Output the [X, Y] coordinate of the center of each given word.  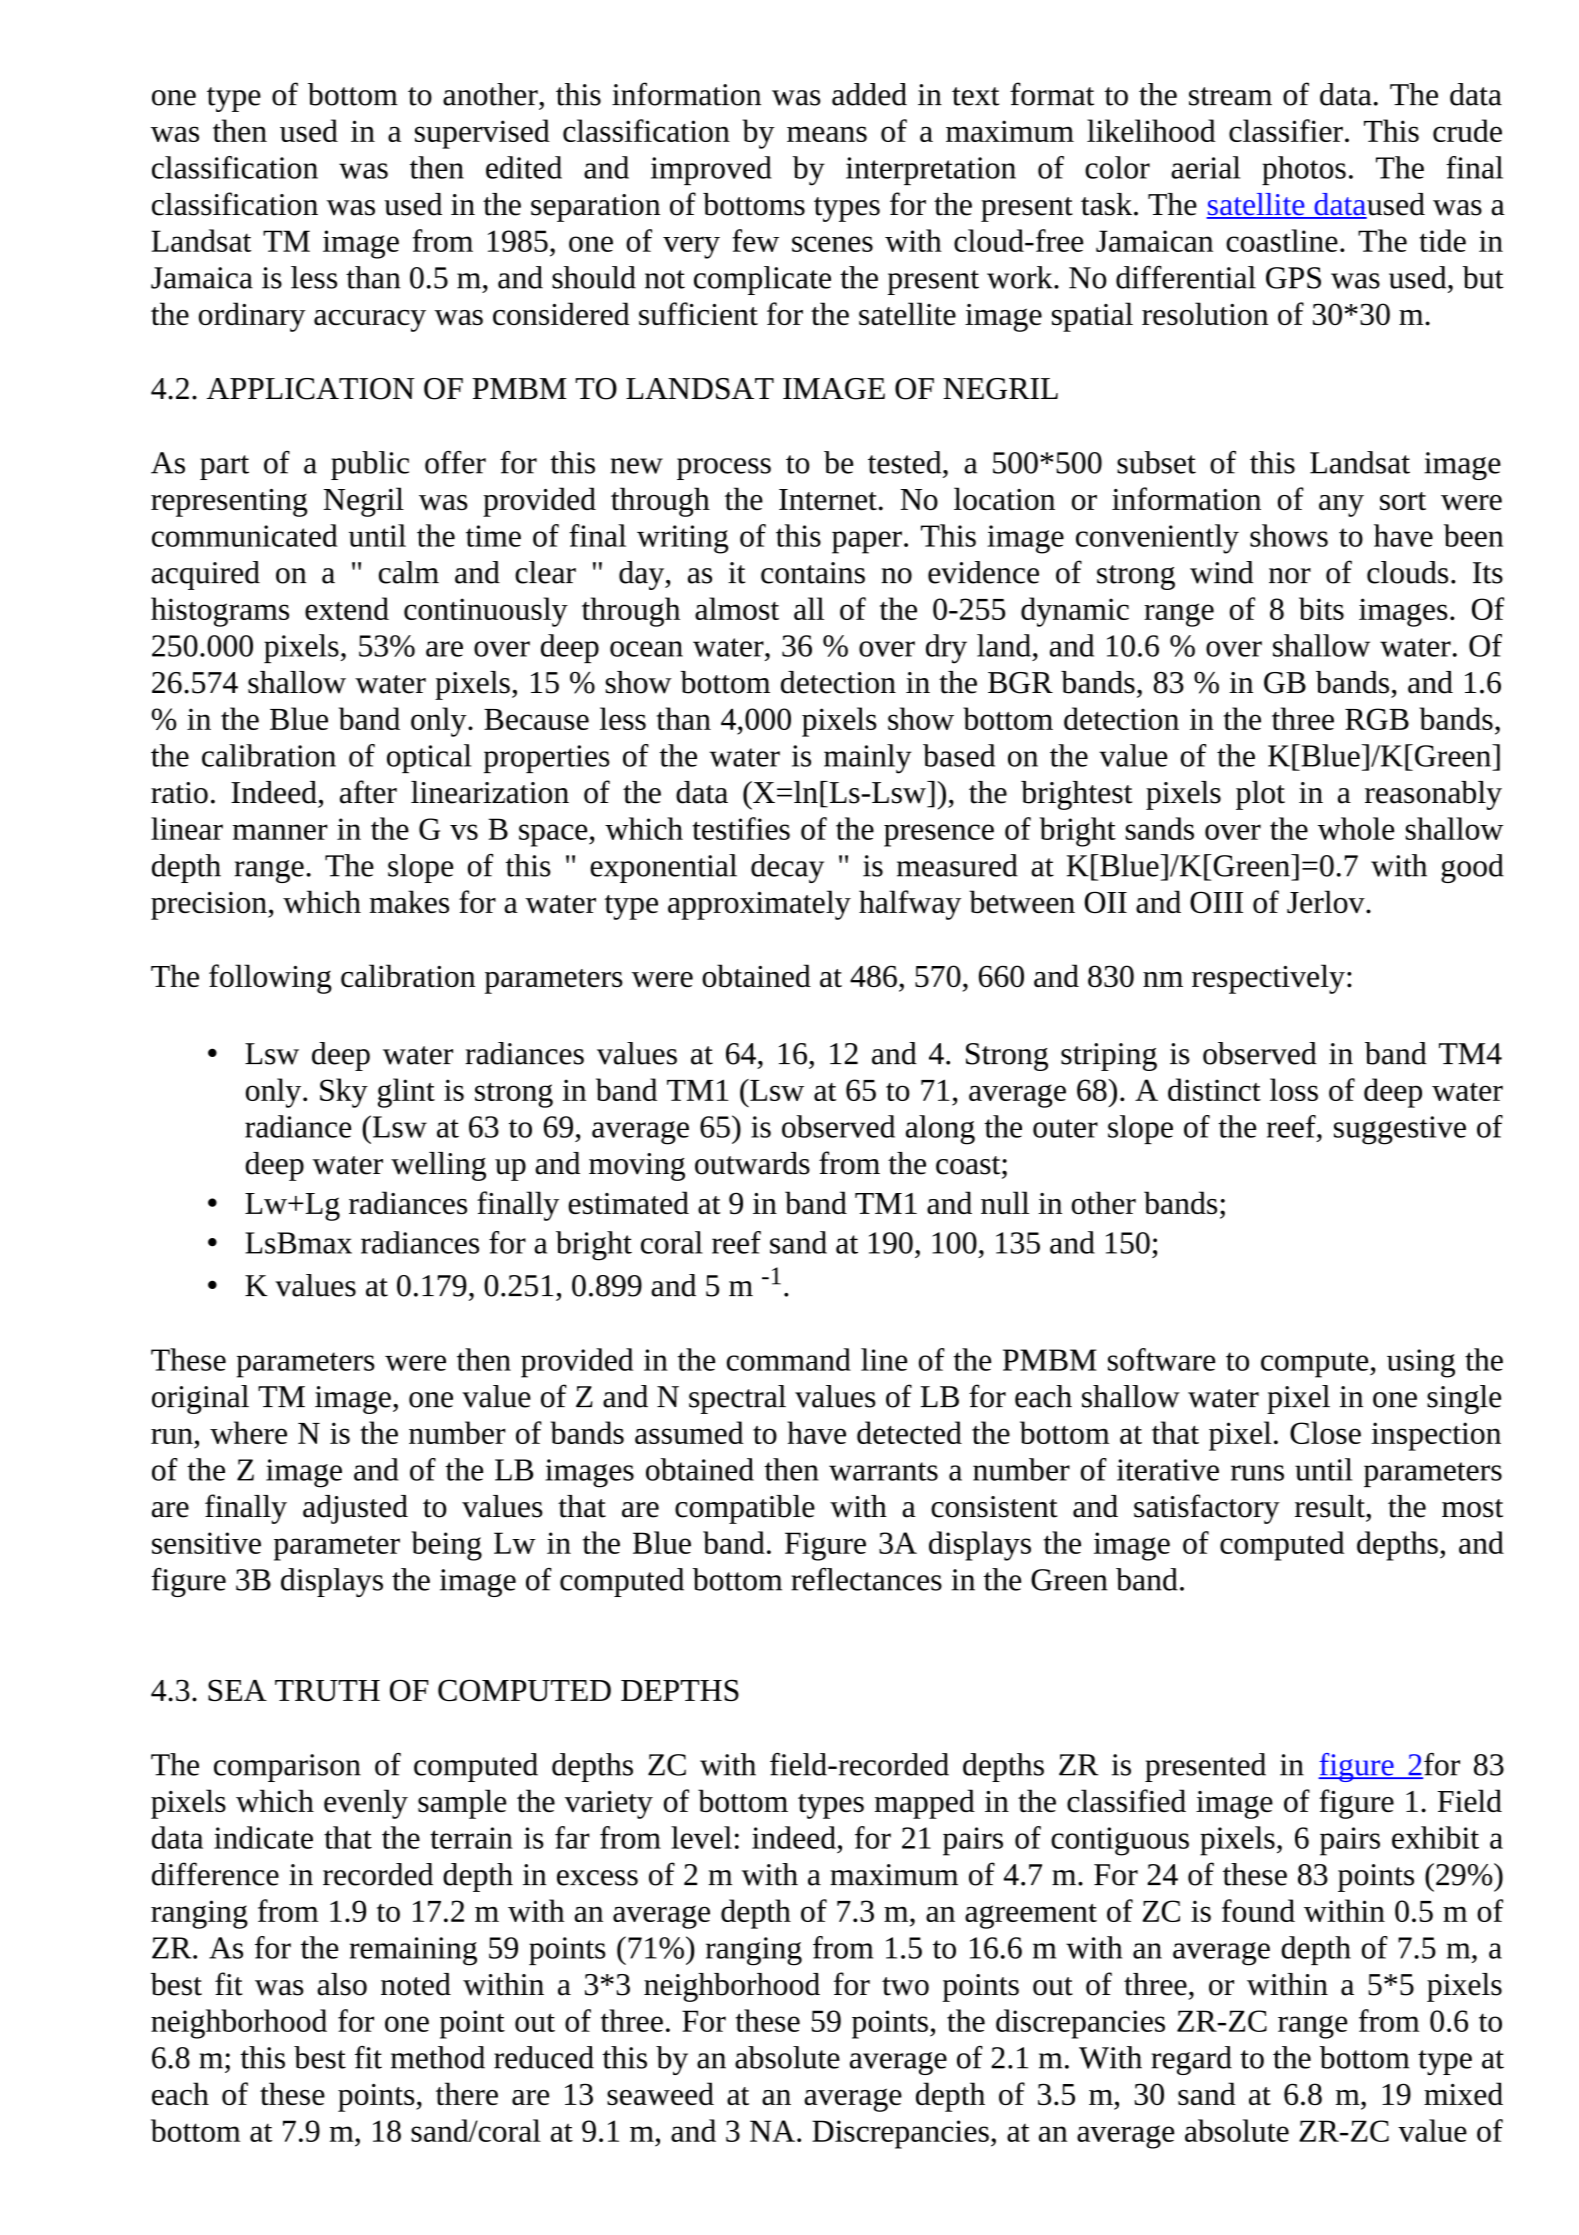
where [248, 1432]
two [905, 1986]
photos [1304, 170]
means [827, 134]
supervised [482, 134]
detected [909, 1432]
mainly [868, 759]
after [368, 792]
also [342, 1984]
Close [1325, 1432]
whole [1356, 828]
